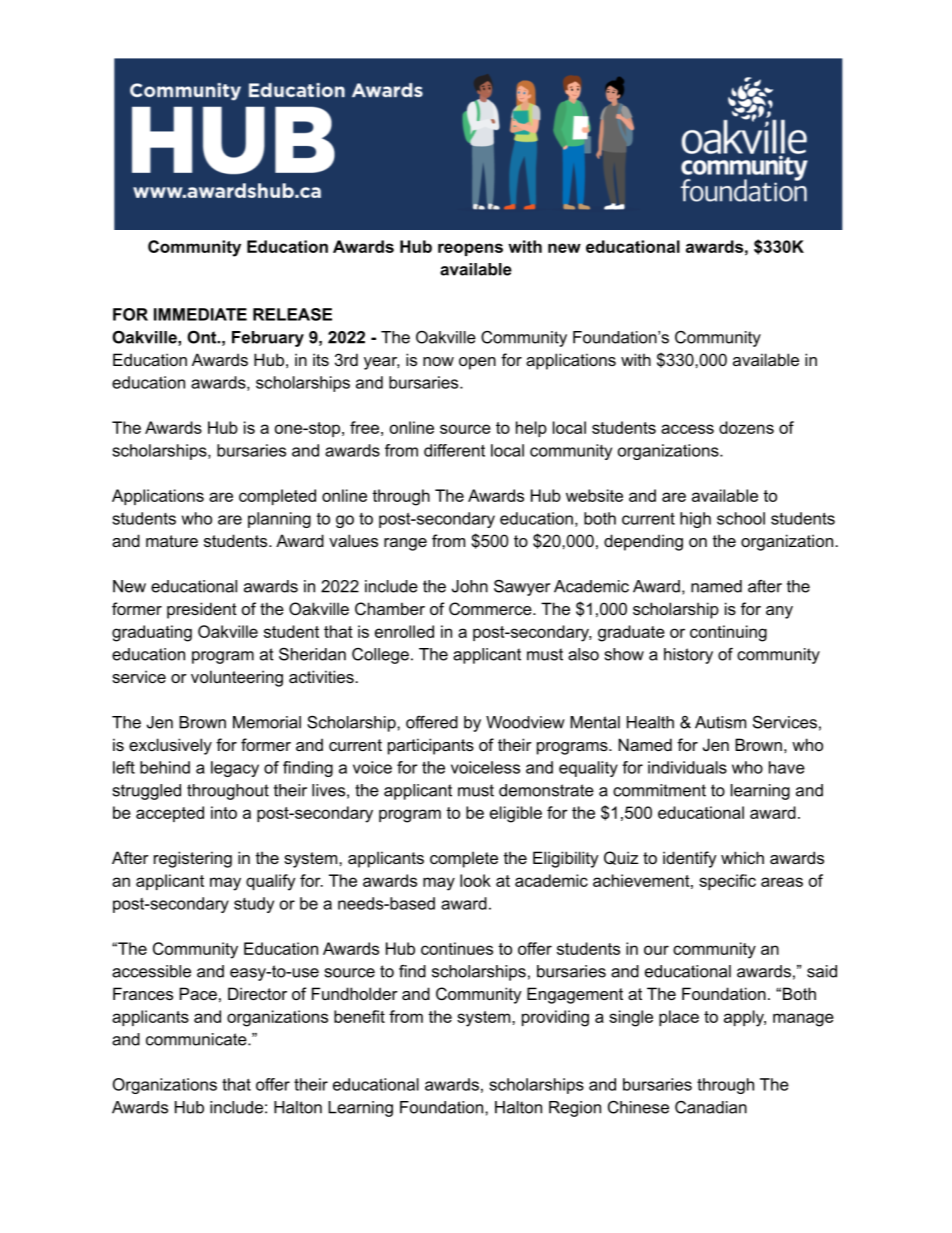 This screenshot has height=1233, width=952. What do you see at coordinates (720, 722) in the screenshot?
I see `Autism` at bounding box center [720, 722].
